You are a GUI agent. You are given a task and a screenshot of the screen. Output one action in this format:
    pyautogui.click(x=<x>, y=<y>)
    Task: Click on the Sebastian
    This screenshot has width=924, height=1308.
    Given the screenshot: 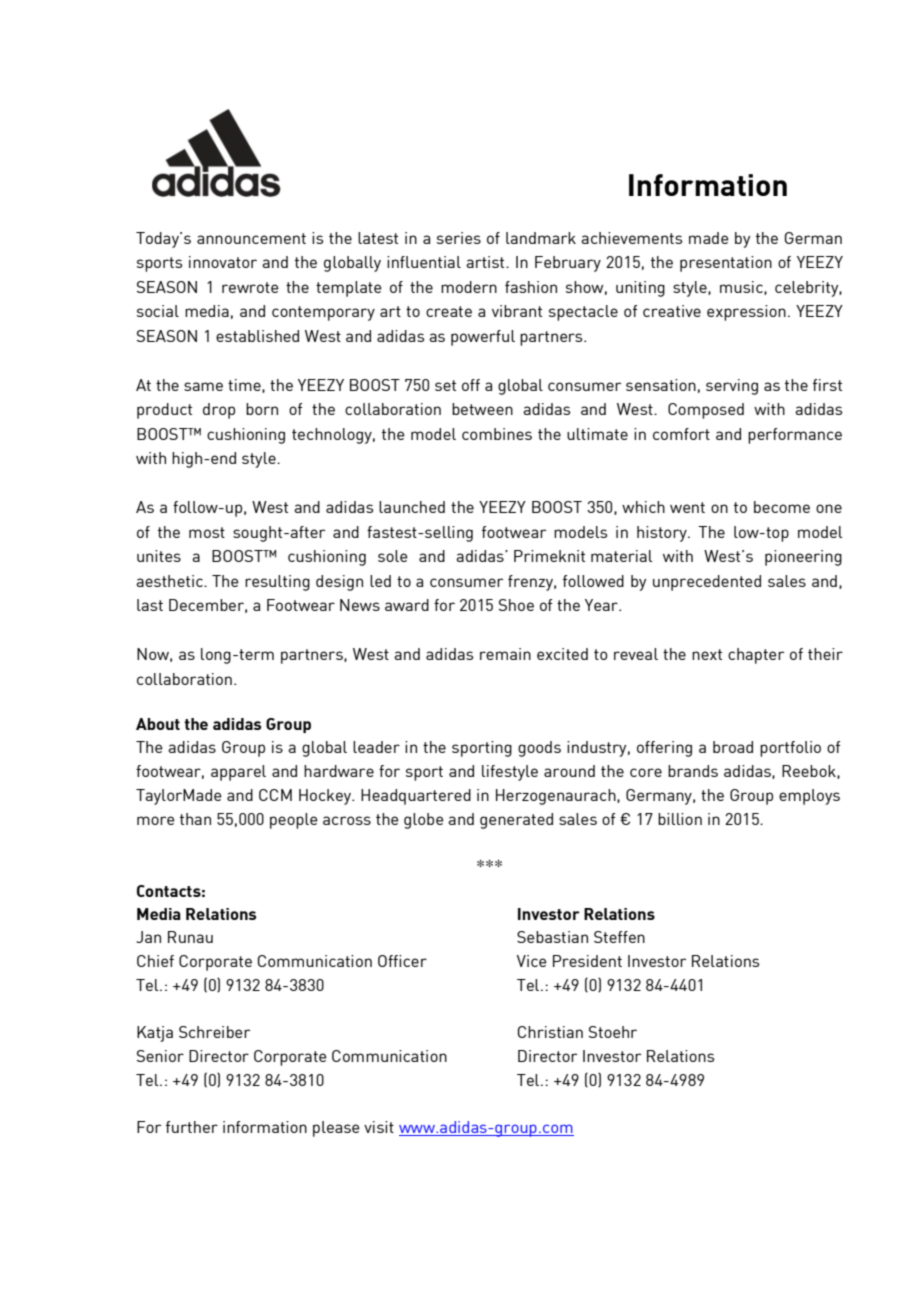 What is the action you would take?
    pyautogui.click(x=552, y=937)
